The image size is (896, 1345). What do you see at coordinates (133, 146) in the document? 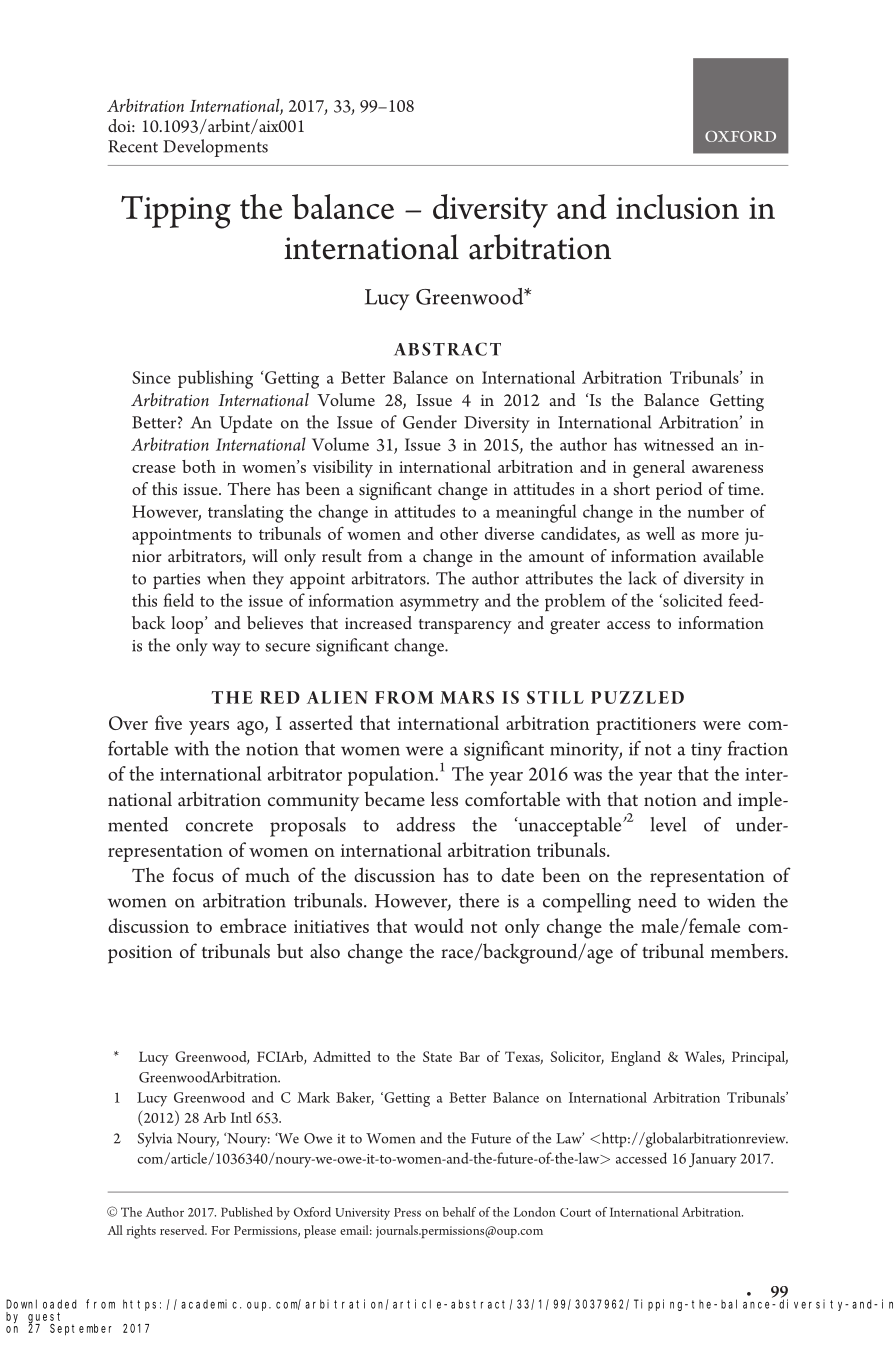
I see `Recent` at bounding box center [133, 146].
